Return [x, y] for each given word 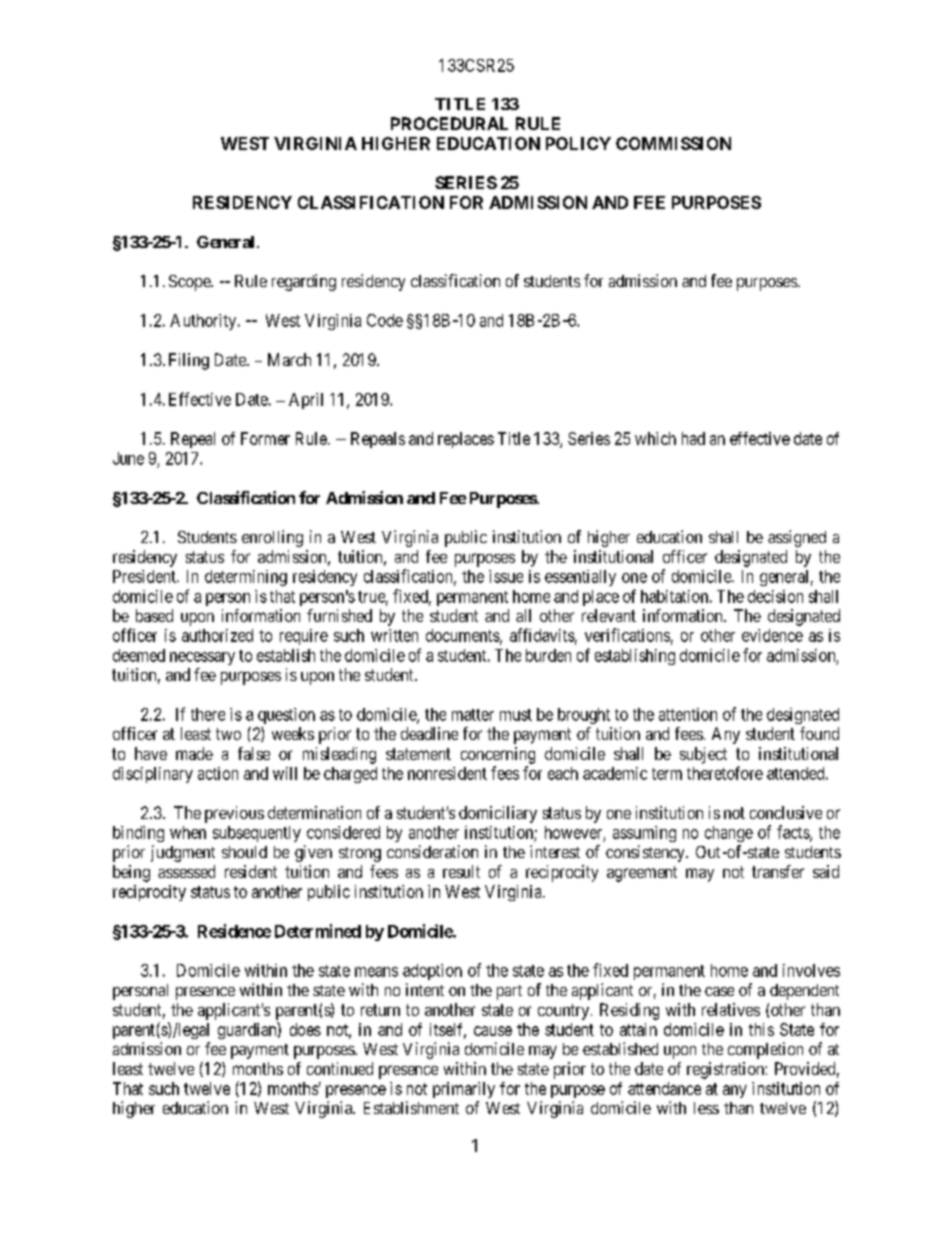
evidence [772, 635]
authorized [217, 635]
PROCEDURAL [449, 123]
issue [506, 576]
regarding [304, 282]
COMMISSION [673, 143]
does [305, 1029]
